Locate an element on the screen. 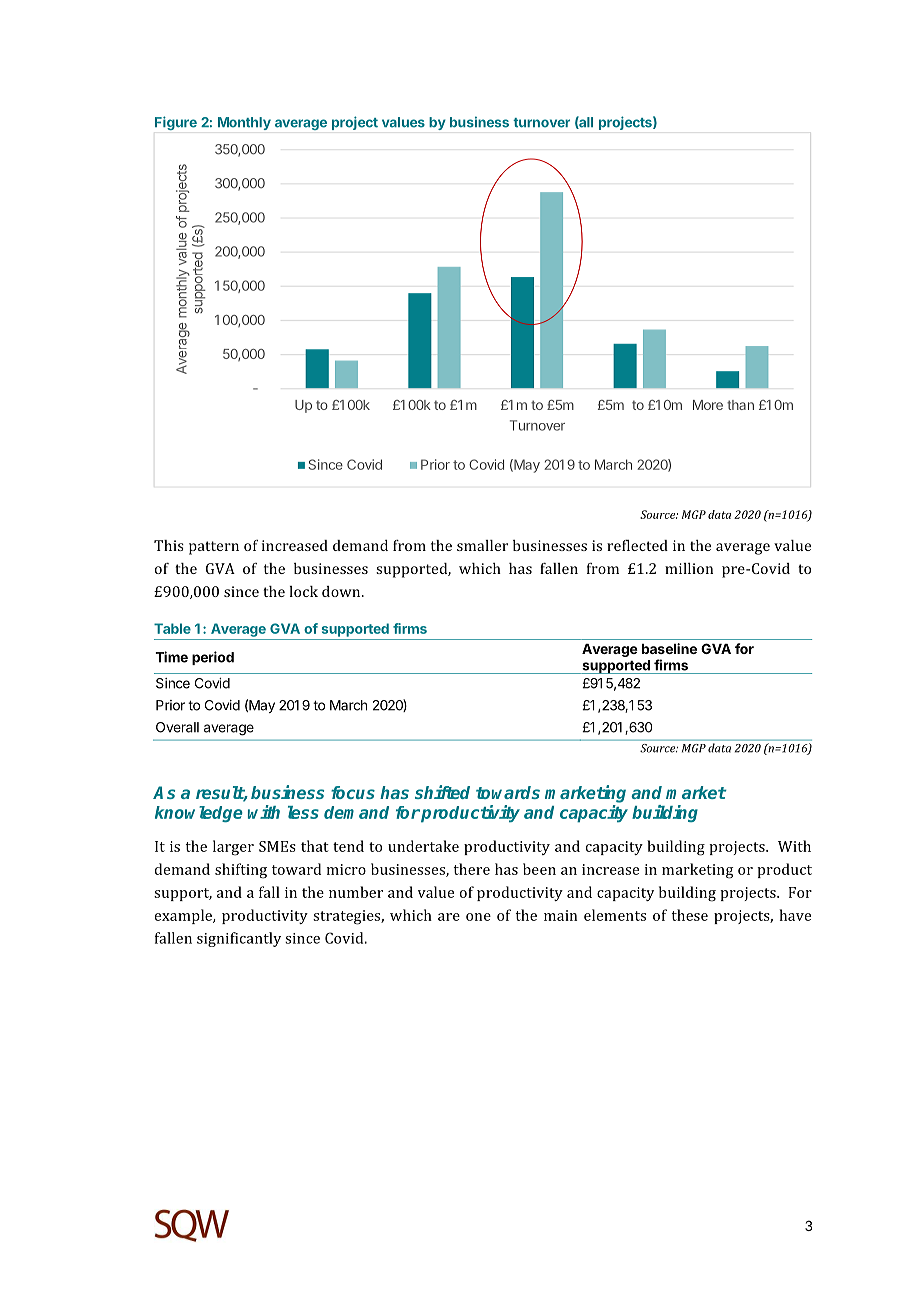 This screenshot has width=924, height=1308. reflected is located at coordinates (637, 545).
